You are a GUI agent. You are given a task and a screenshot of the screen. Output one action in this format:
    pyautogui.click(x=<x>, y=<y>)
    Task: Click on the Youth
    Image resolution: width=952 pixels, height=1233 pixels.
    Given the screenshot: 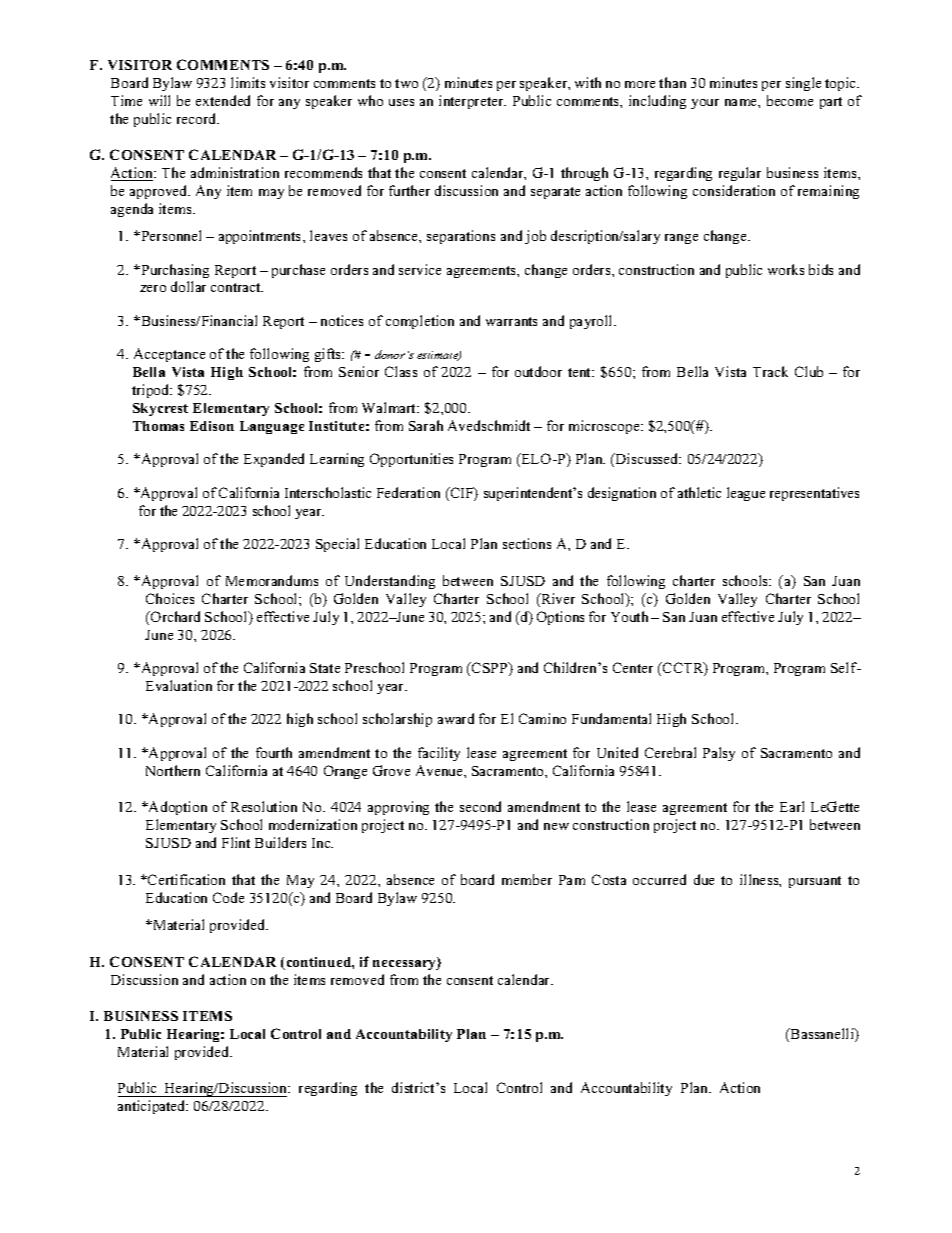 What is the action you would take?
    pyautogui.click(x=629, y=616)
